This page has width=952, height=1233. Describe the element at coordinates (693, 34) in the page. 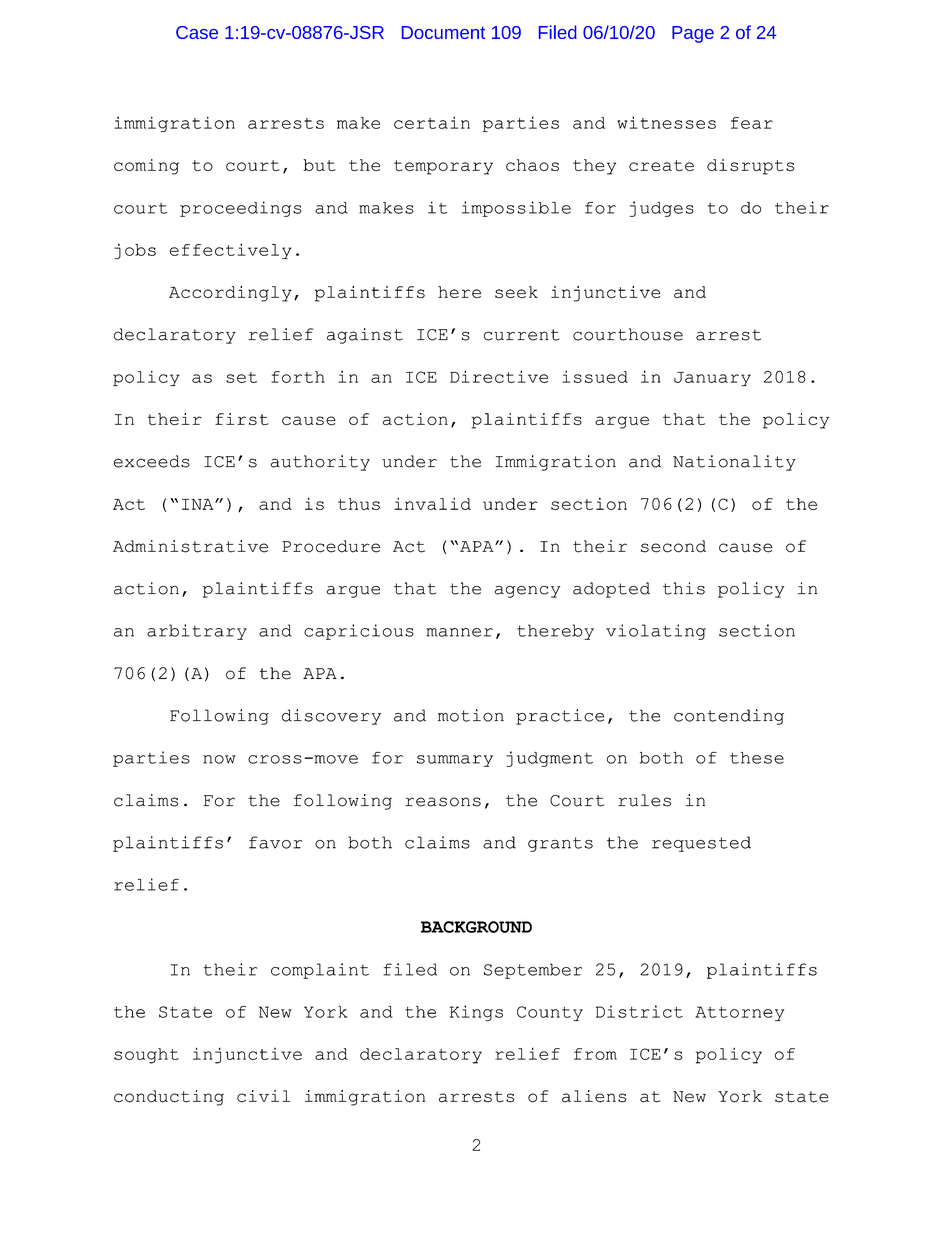

I see `Page` at that location.
